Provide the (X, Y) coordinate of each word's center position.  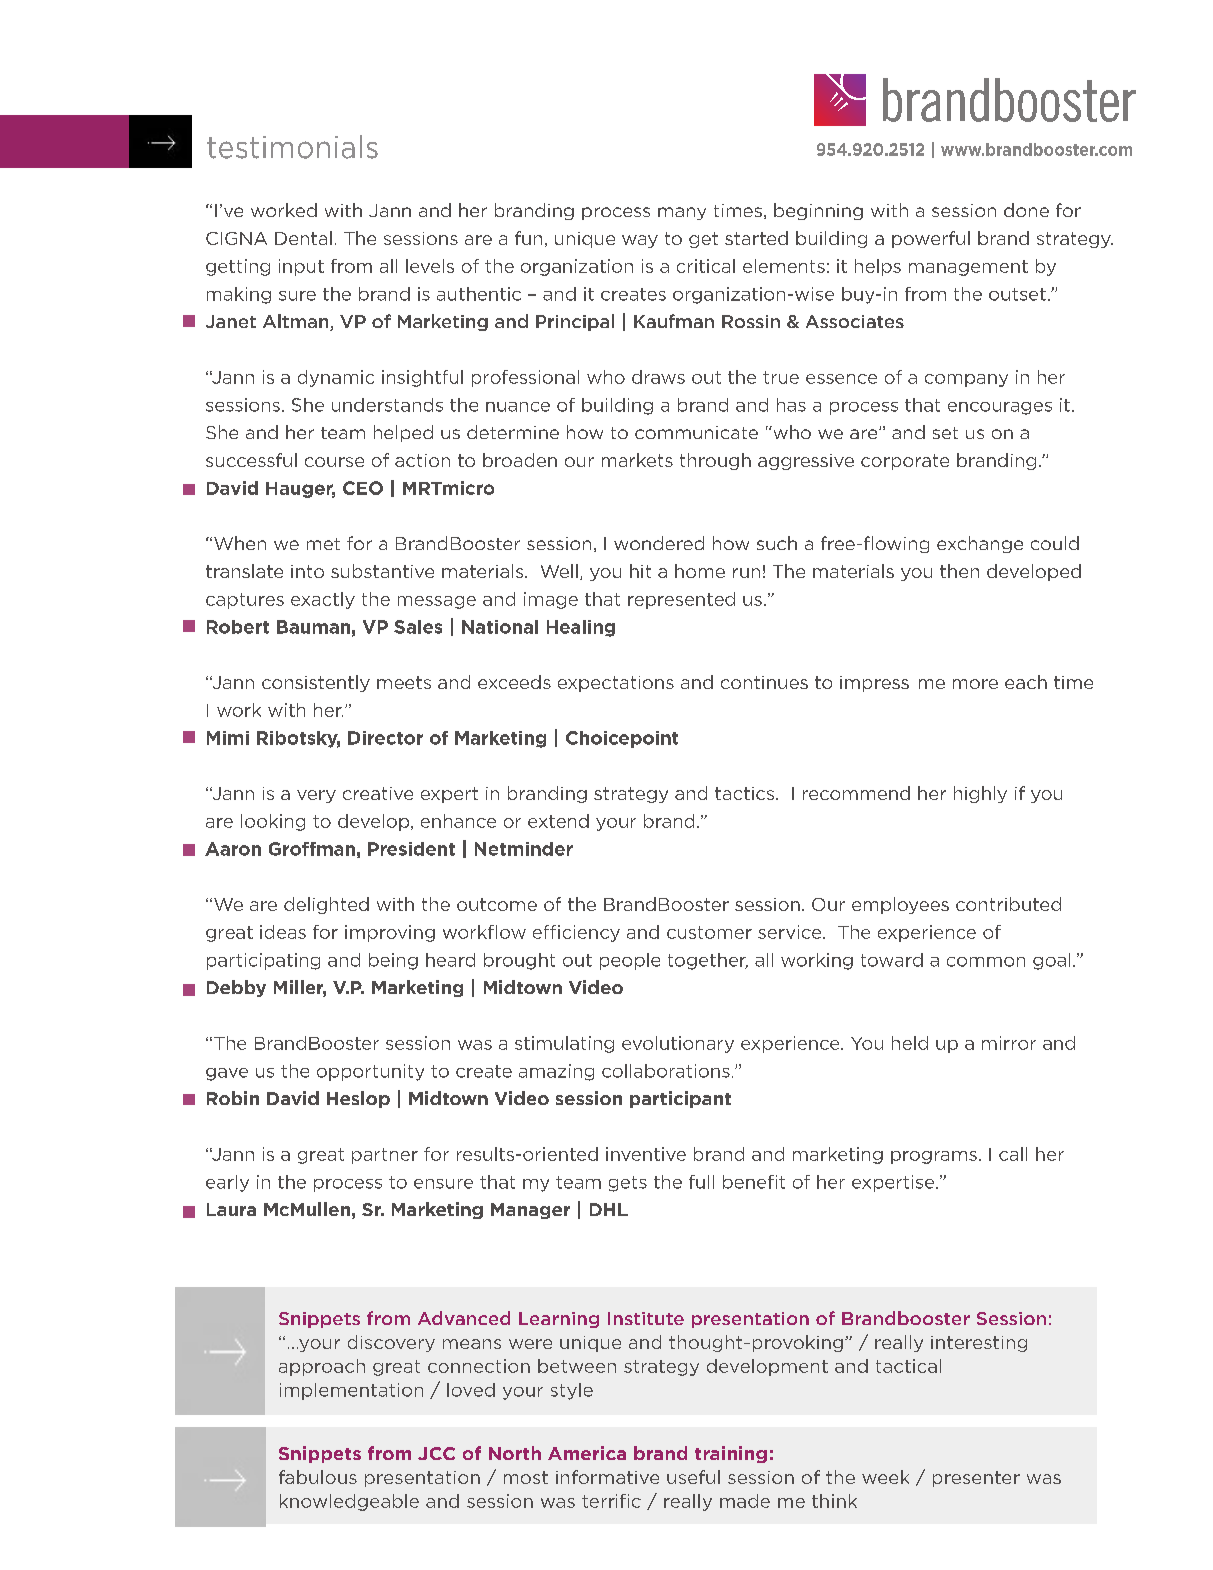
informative (607, 1477)
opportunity (370, 1072)
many (682, 213)
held (910, 1043)
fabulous (318, 1477)
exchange (980, 544)
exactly (323, 600)
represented (681, 600)
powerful (931, 239)
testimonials (292, 147)
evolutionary (678, 1044)
